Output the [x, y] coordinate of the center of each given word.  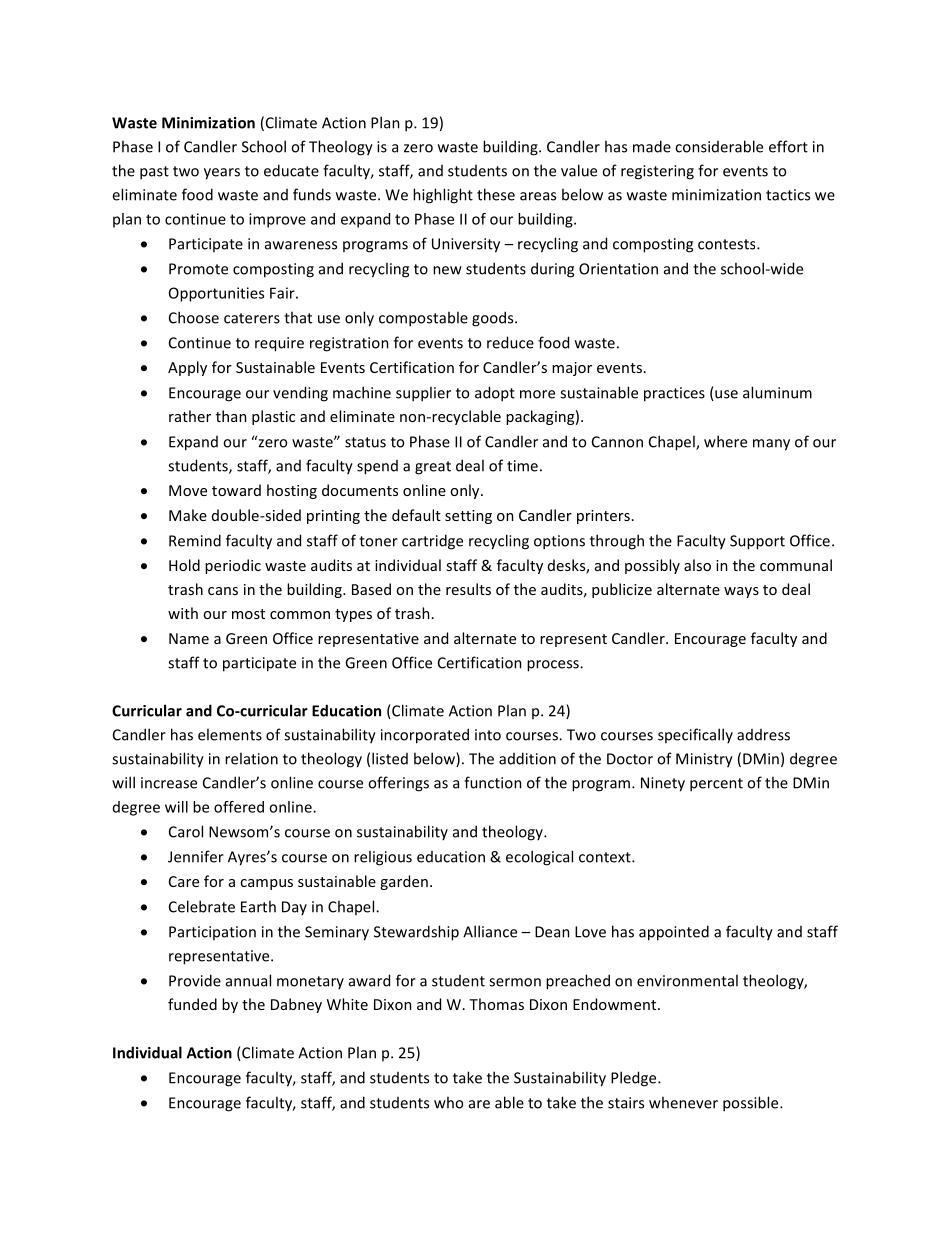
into [488, 735]
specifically [695, 735]
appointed [674, 933]
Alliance [490, 931]
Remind [195, 540]
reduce [510, 342]
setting [468, 517]
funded [192, 1004]
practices [674, 394]
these [496, 194]
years [222, 174]
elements [230, 734]
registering [657, 172]
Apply [187, 368]
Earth [258, 906]
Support [757, 542]
